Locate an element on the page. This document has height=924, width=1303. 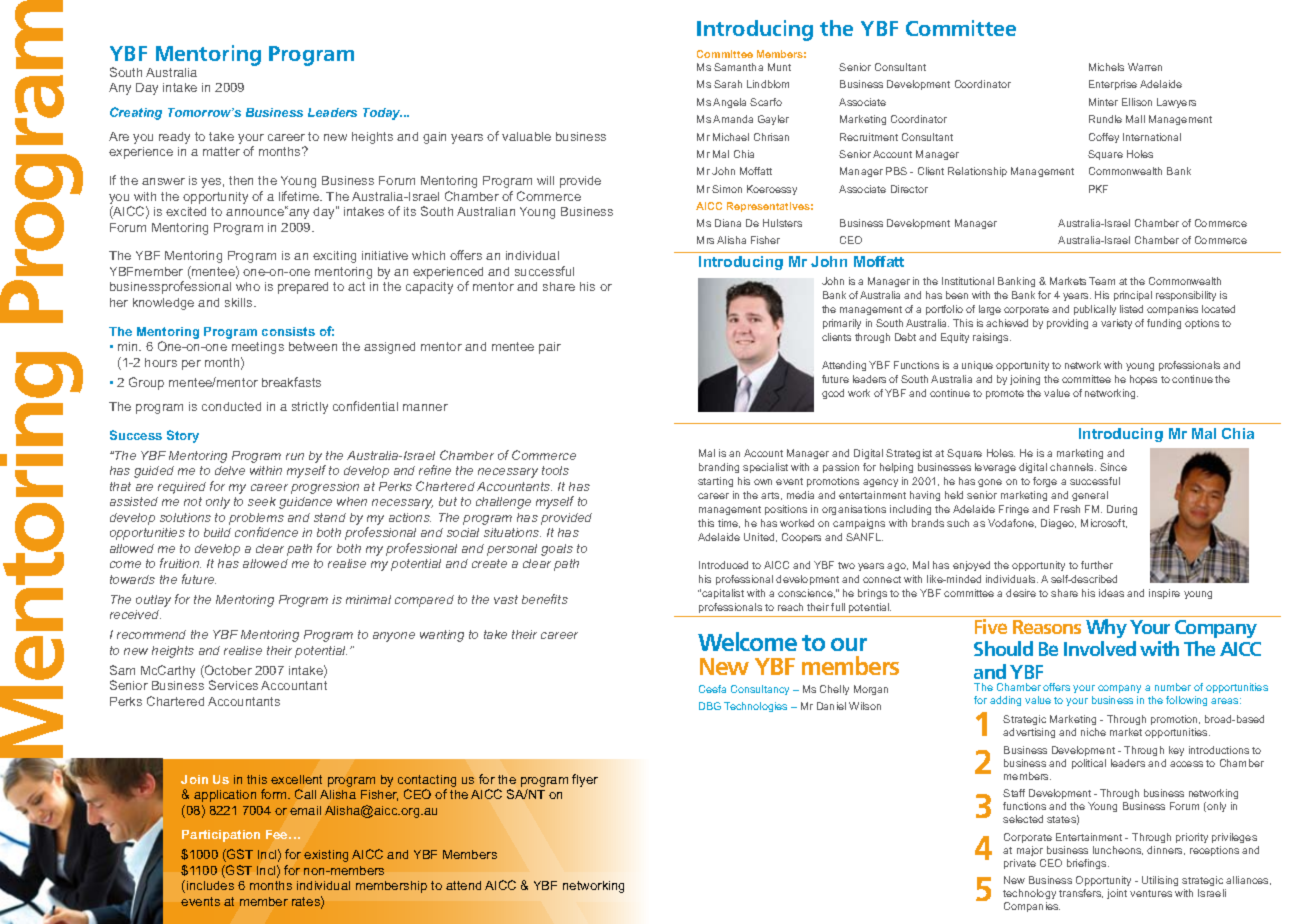
who is located at coordinates (248, 286).
